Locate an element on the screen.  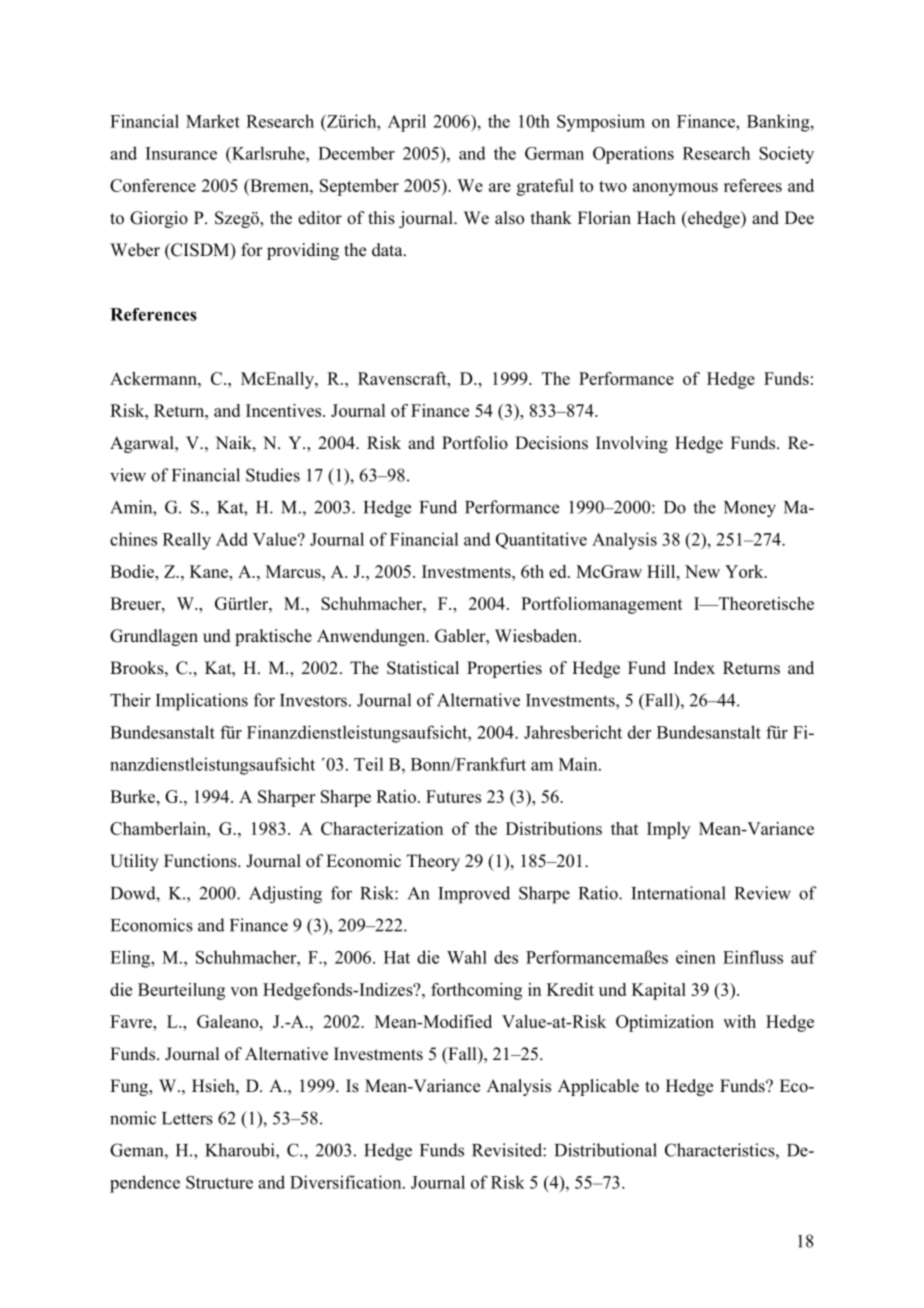
Implications is located at coordinates (202, 702).
